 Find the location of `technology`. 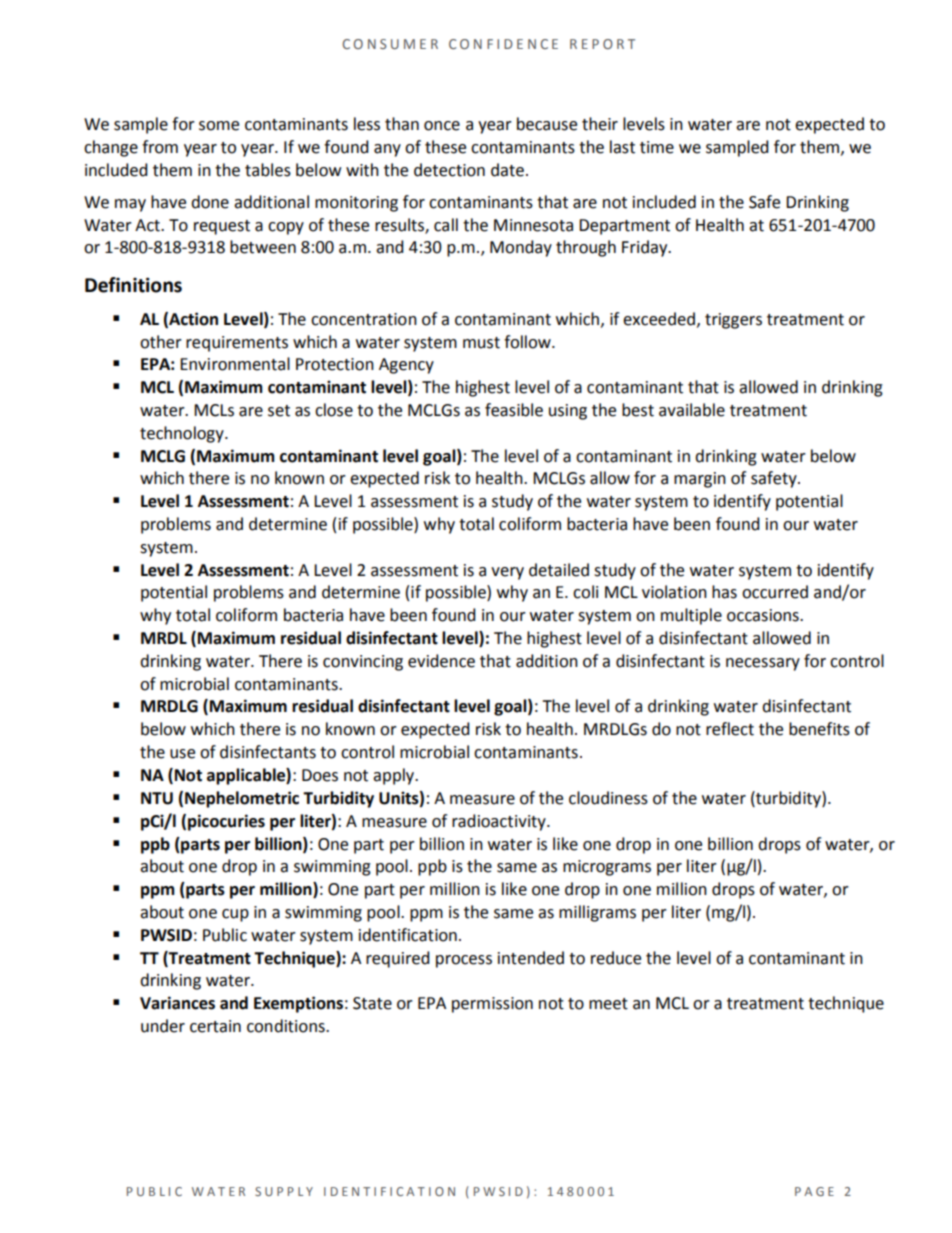

technology is located at coordinates (183, 434).
